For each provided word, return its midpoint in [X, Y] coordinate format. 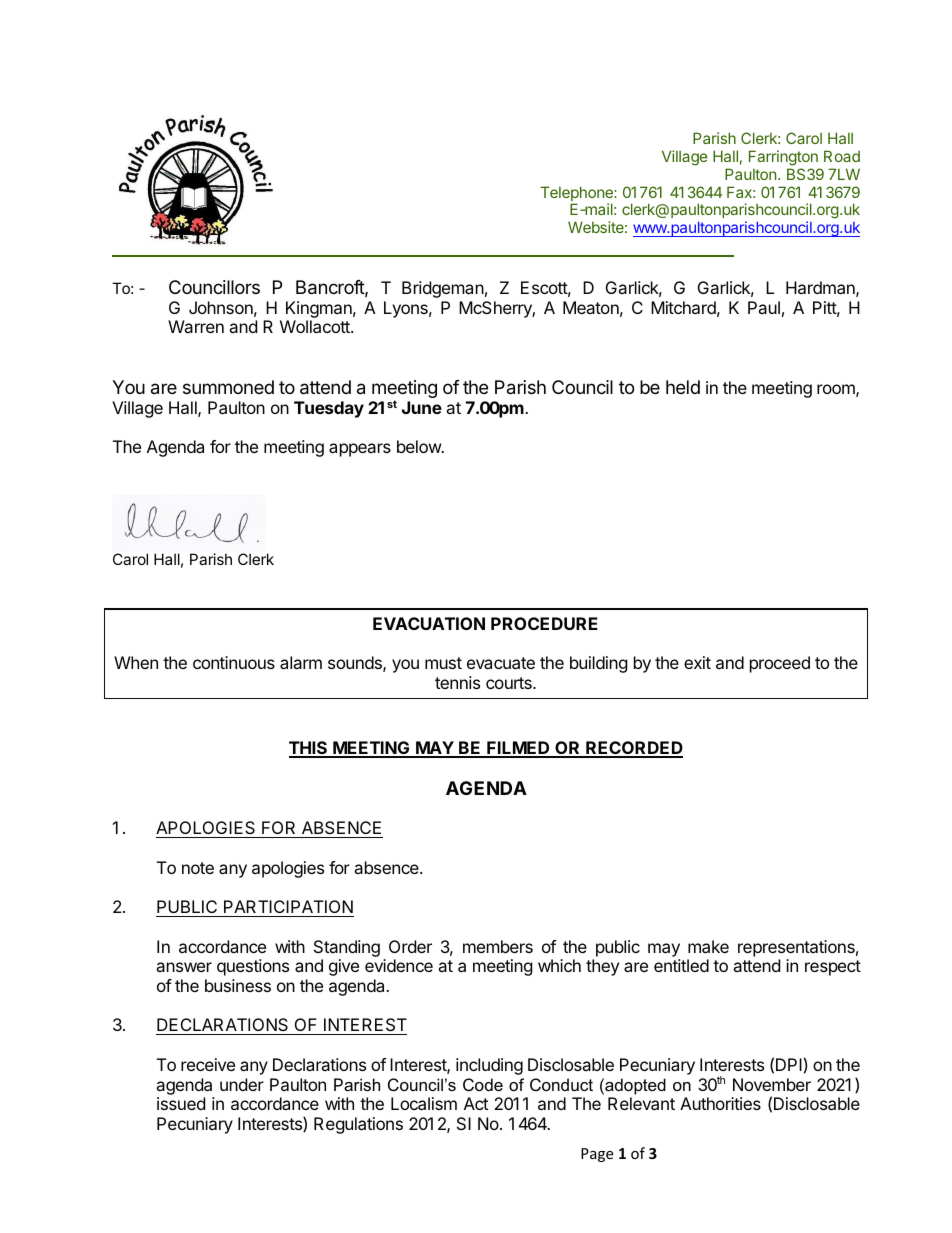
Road [842, 156]
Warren [196, 326]
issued [181, 1103]
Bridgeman [443, 289]
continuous [234, 662]
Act [476, 1103]
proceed [780, 664]
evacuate [501, 663]
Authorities [720, 1103]
